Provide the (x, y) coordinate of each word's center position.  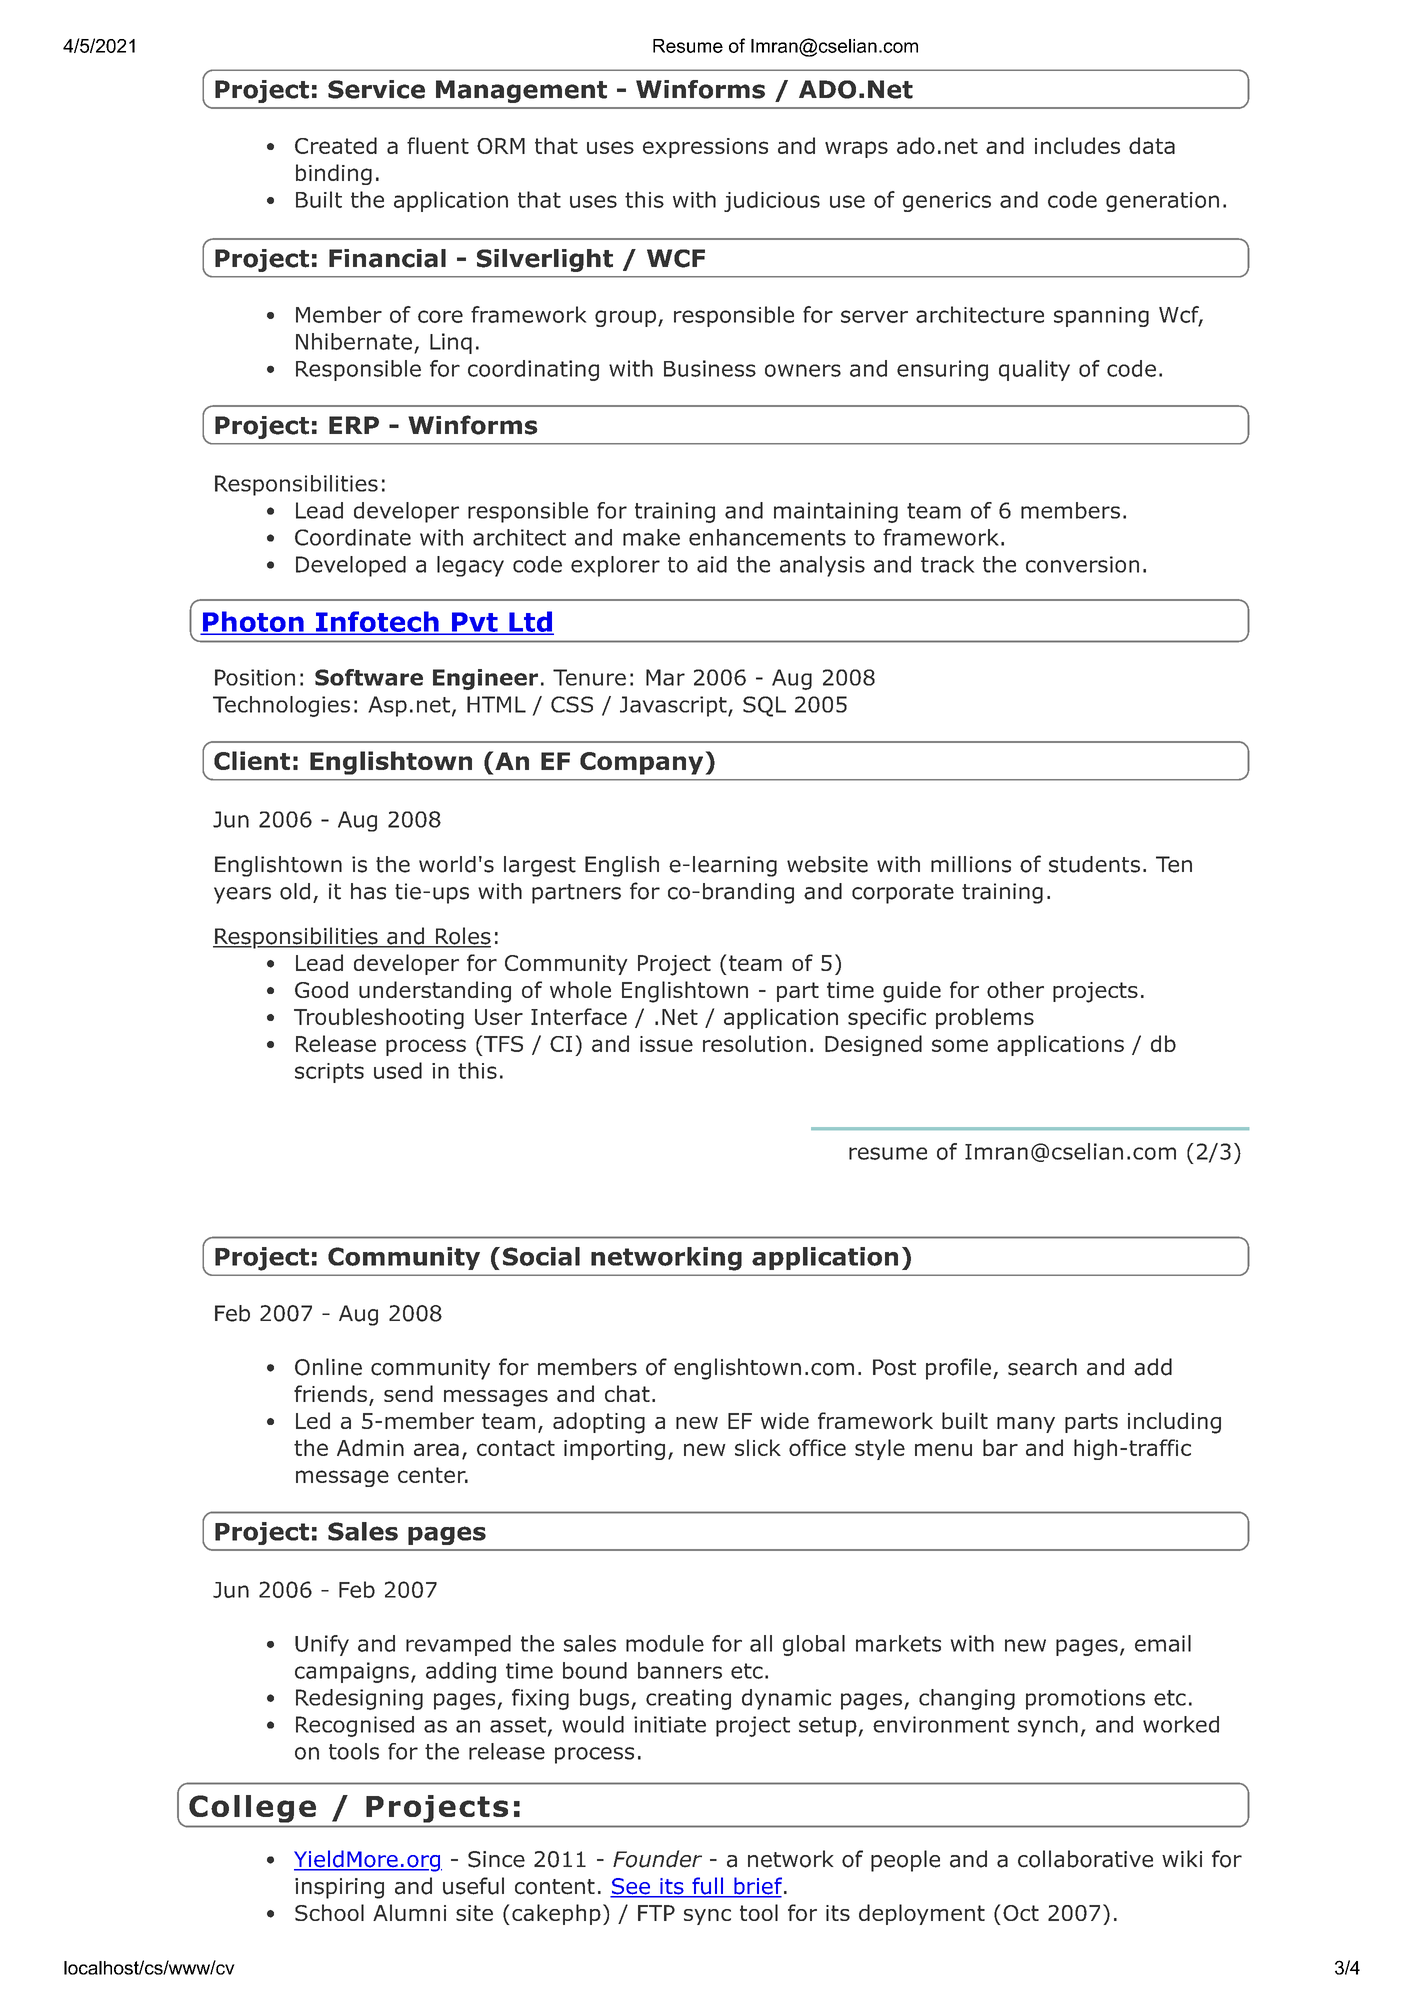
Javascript (674, 706)
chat (627, 1393)
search (1042, 1367)
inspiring (339, 1888)
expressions (705, 148)
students (1094, 864)
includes (1077, 145)
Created (336, 145)
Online (328, 1367)
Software (369, 677)
